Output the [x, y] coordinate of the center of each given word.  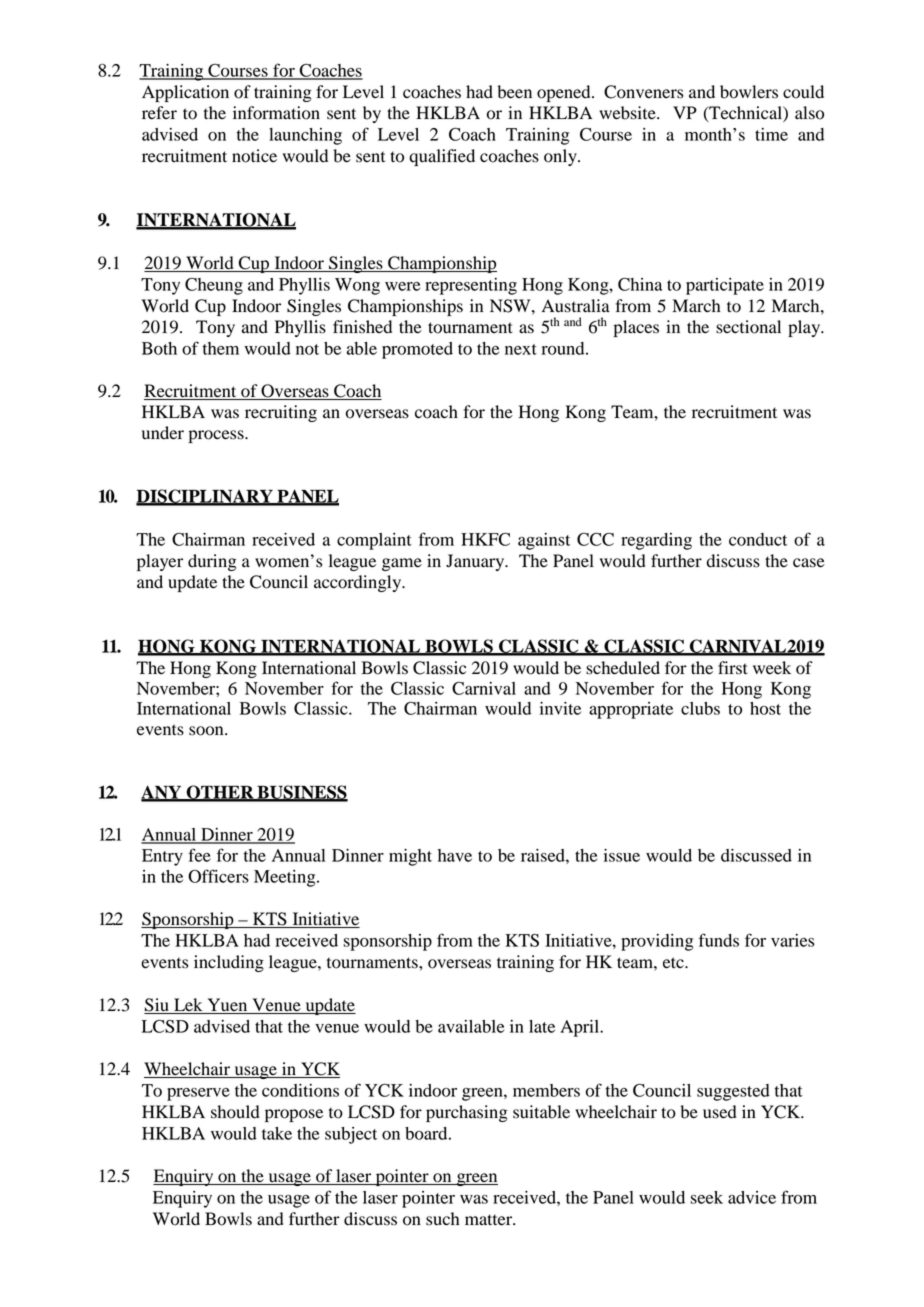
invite [560, 708]
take [277, 1133]
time [771, 134]
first [733, 668]
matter [490, 1220]
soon [207, 731]
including [229, 963]
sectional [748, 327]
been [514, 92]
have [455, 855]
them [221, 348]
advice [752, 1197]
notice [254, 156]
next [521, 349]
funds [719, 940]
